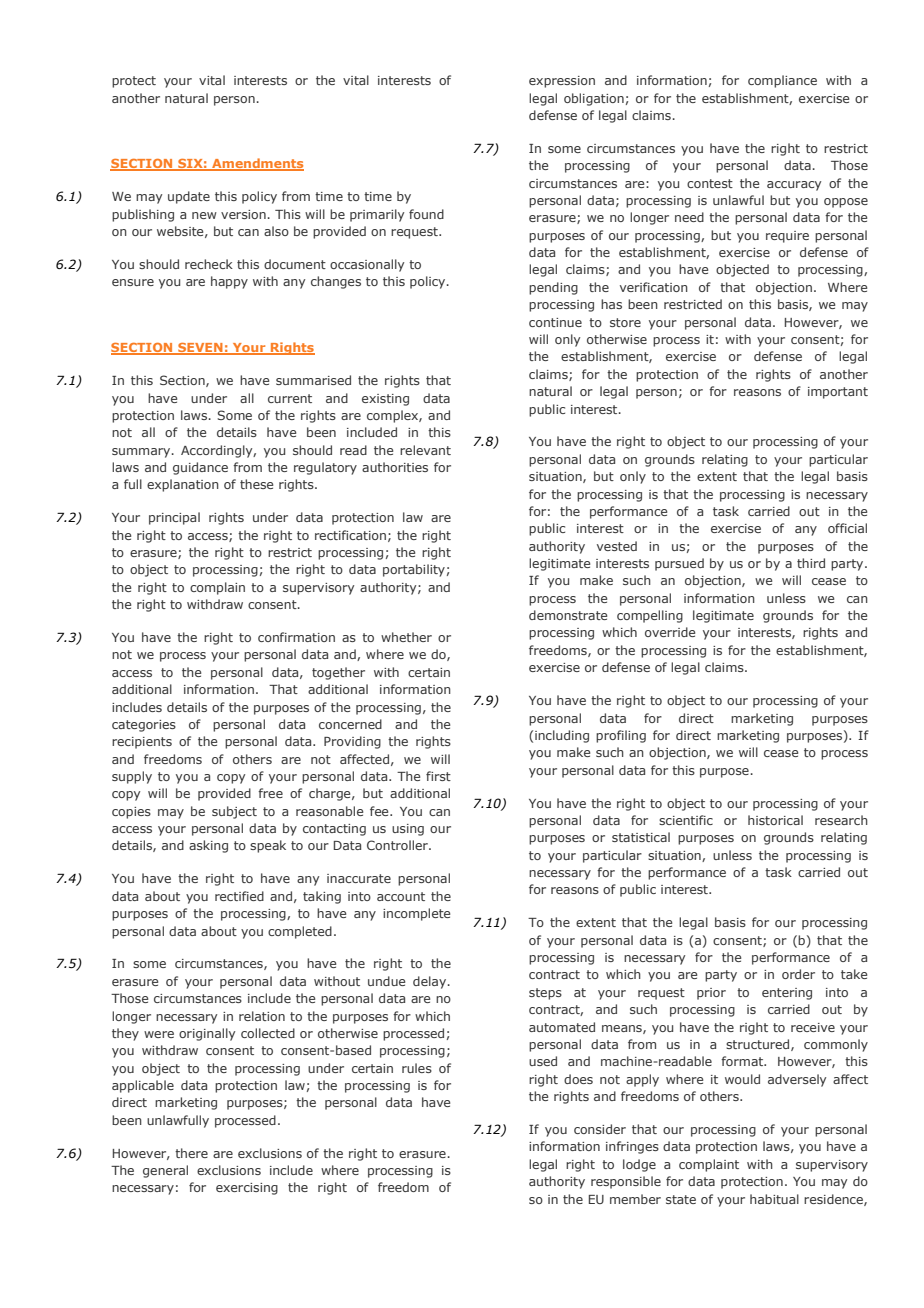 The height and width of the image is (1308, 924). What do you see at coordinates (782, 81) in the image?
I see `compliance` at bounding box center [782, 81].
